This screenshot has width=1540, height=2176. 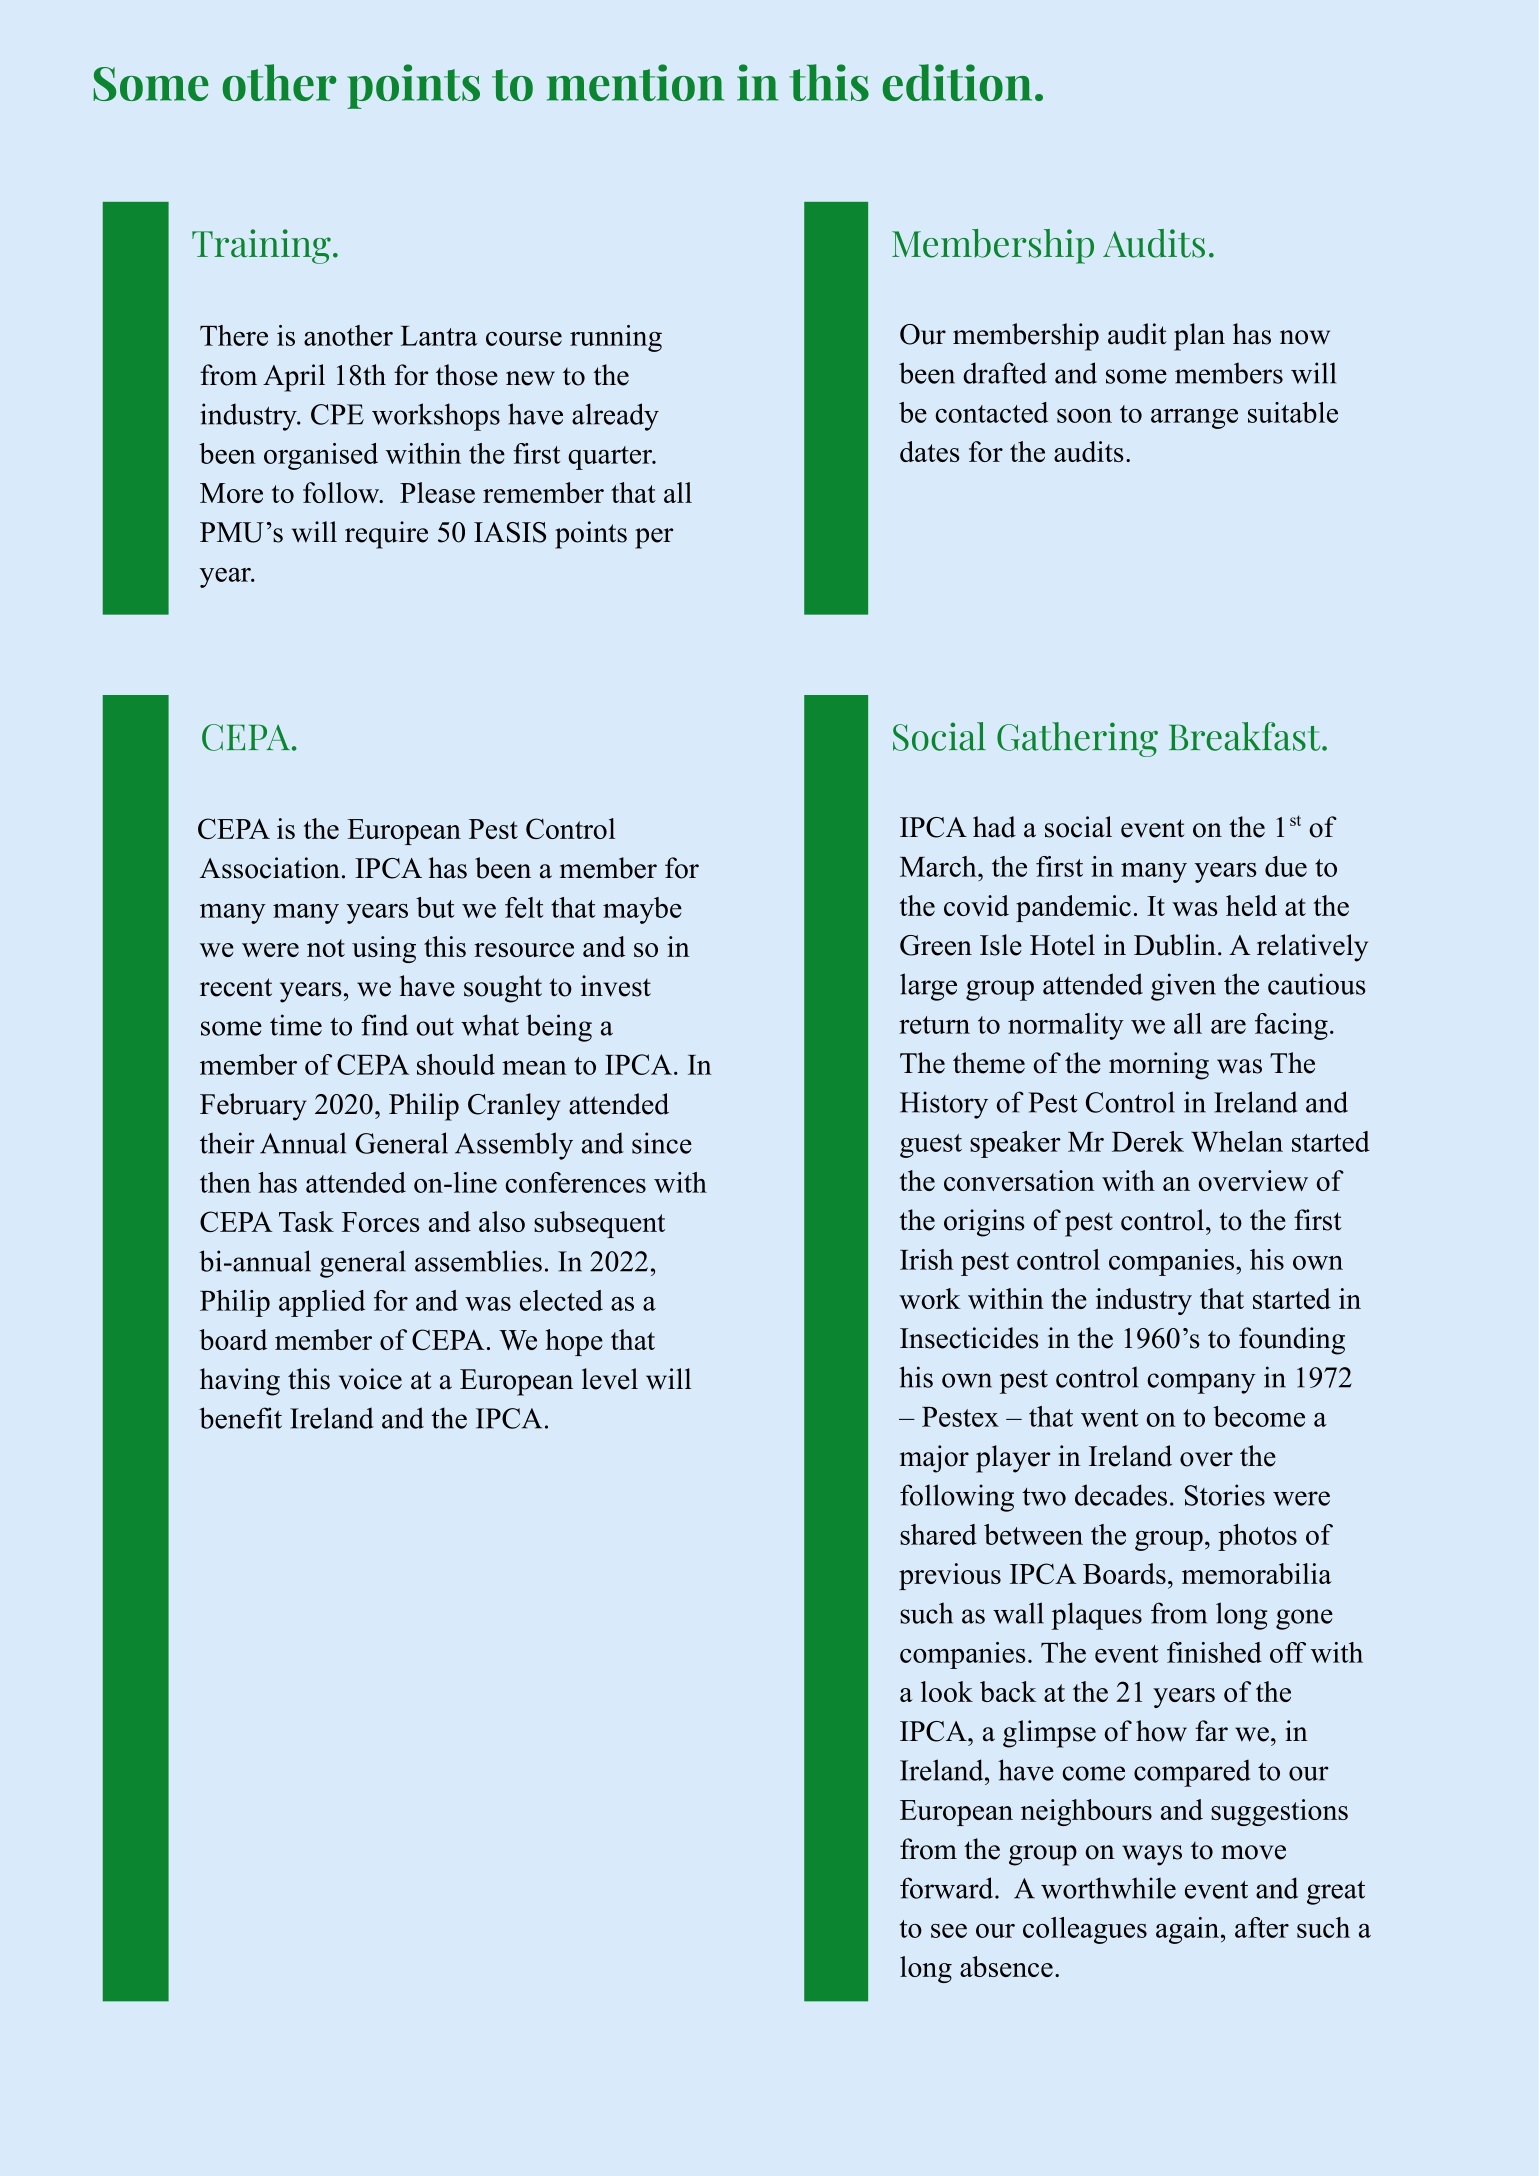 What do you see at coordinates (1246, 736) in the screenshot?
I see `Breakfast` at bounding box center [1246, 736].
